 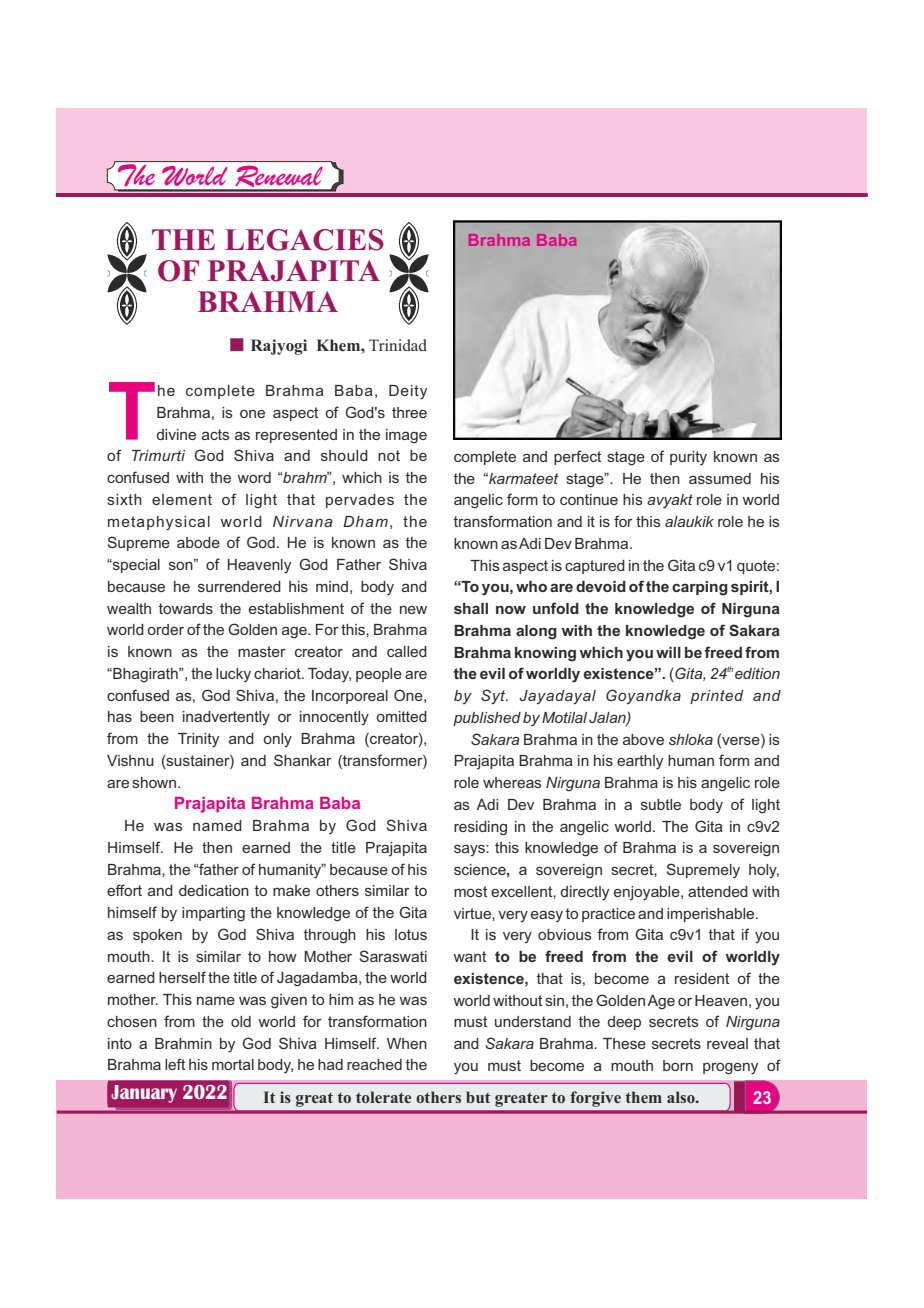 I want to click on abode, so click(x=198, y=542).
